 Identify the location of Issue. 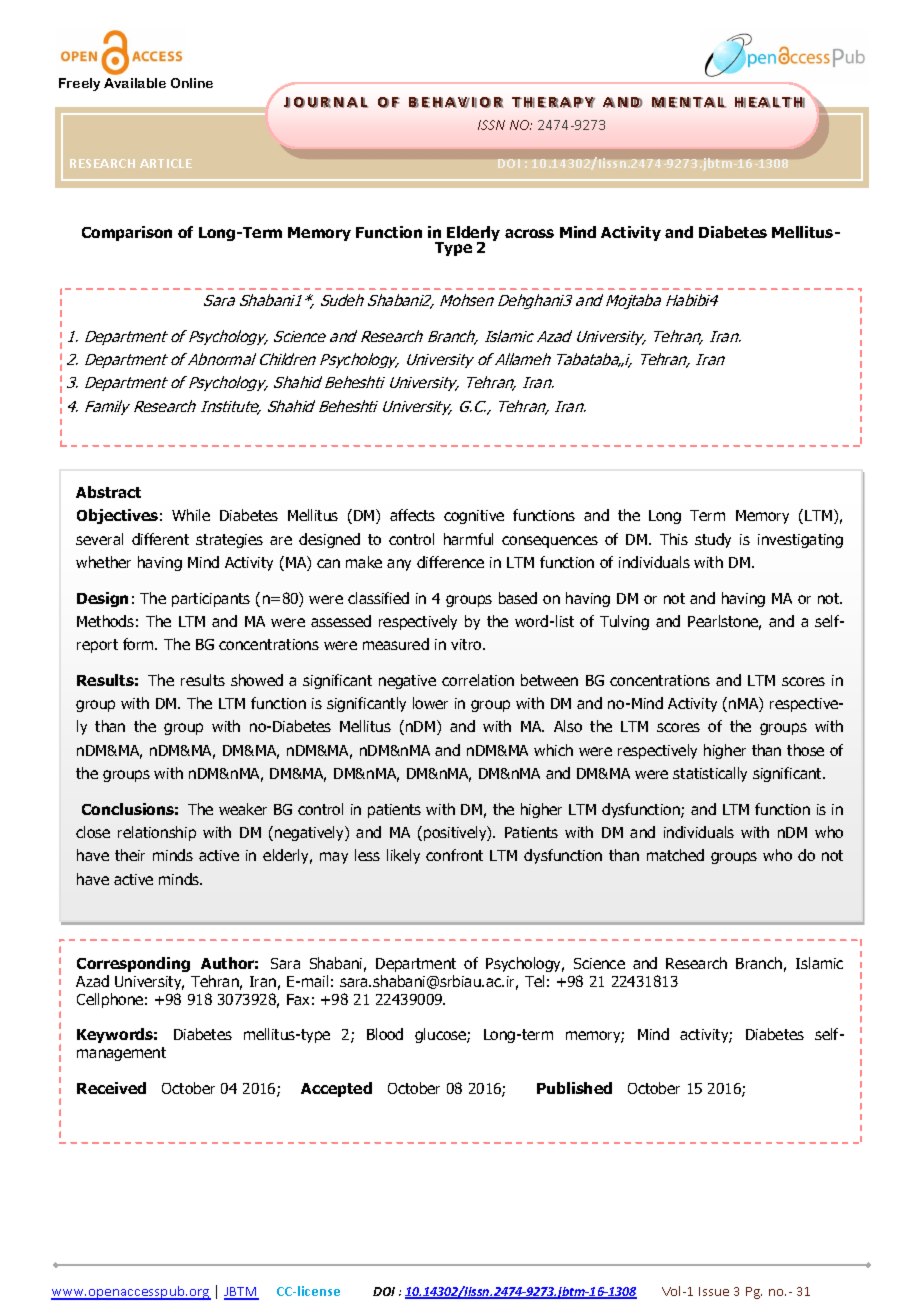
(714, 1291).
